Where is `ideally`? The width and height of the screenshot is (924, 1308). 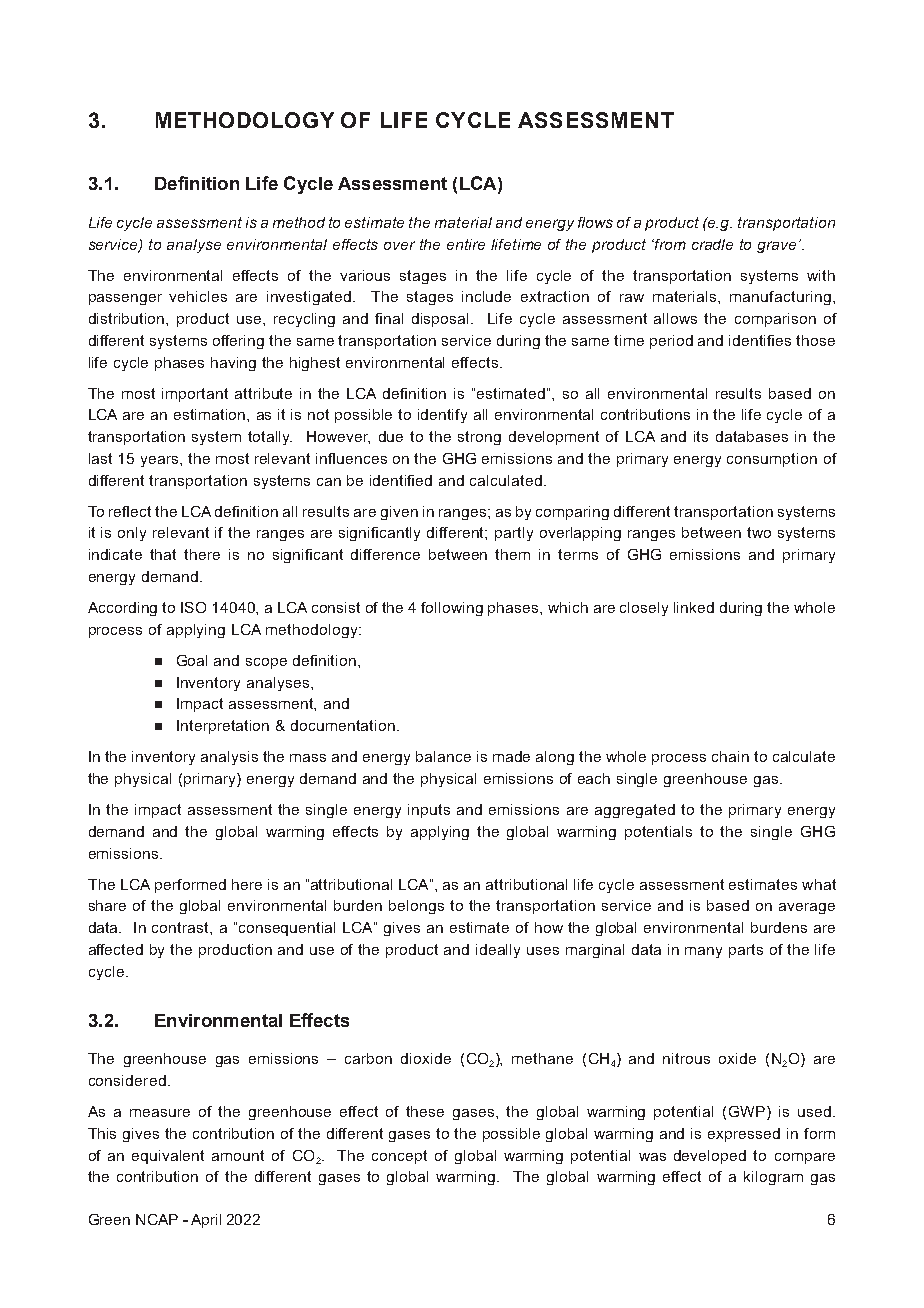 ideally is located at coordinates (498, 951).
